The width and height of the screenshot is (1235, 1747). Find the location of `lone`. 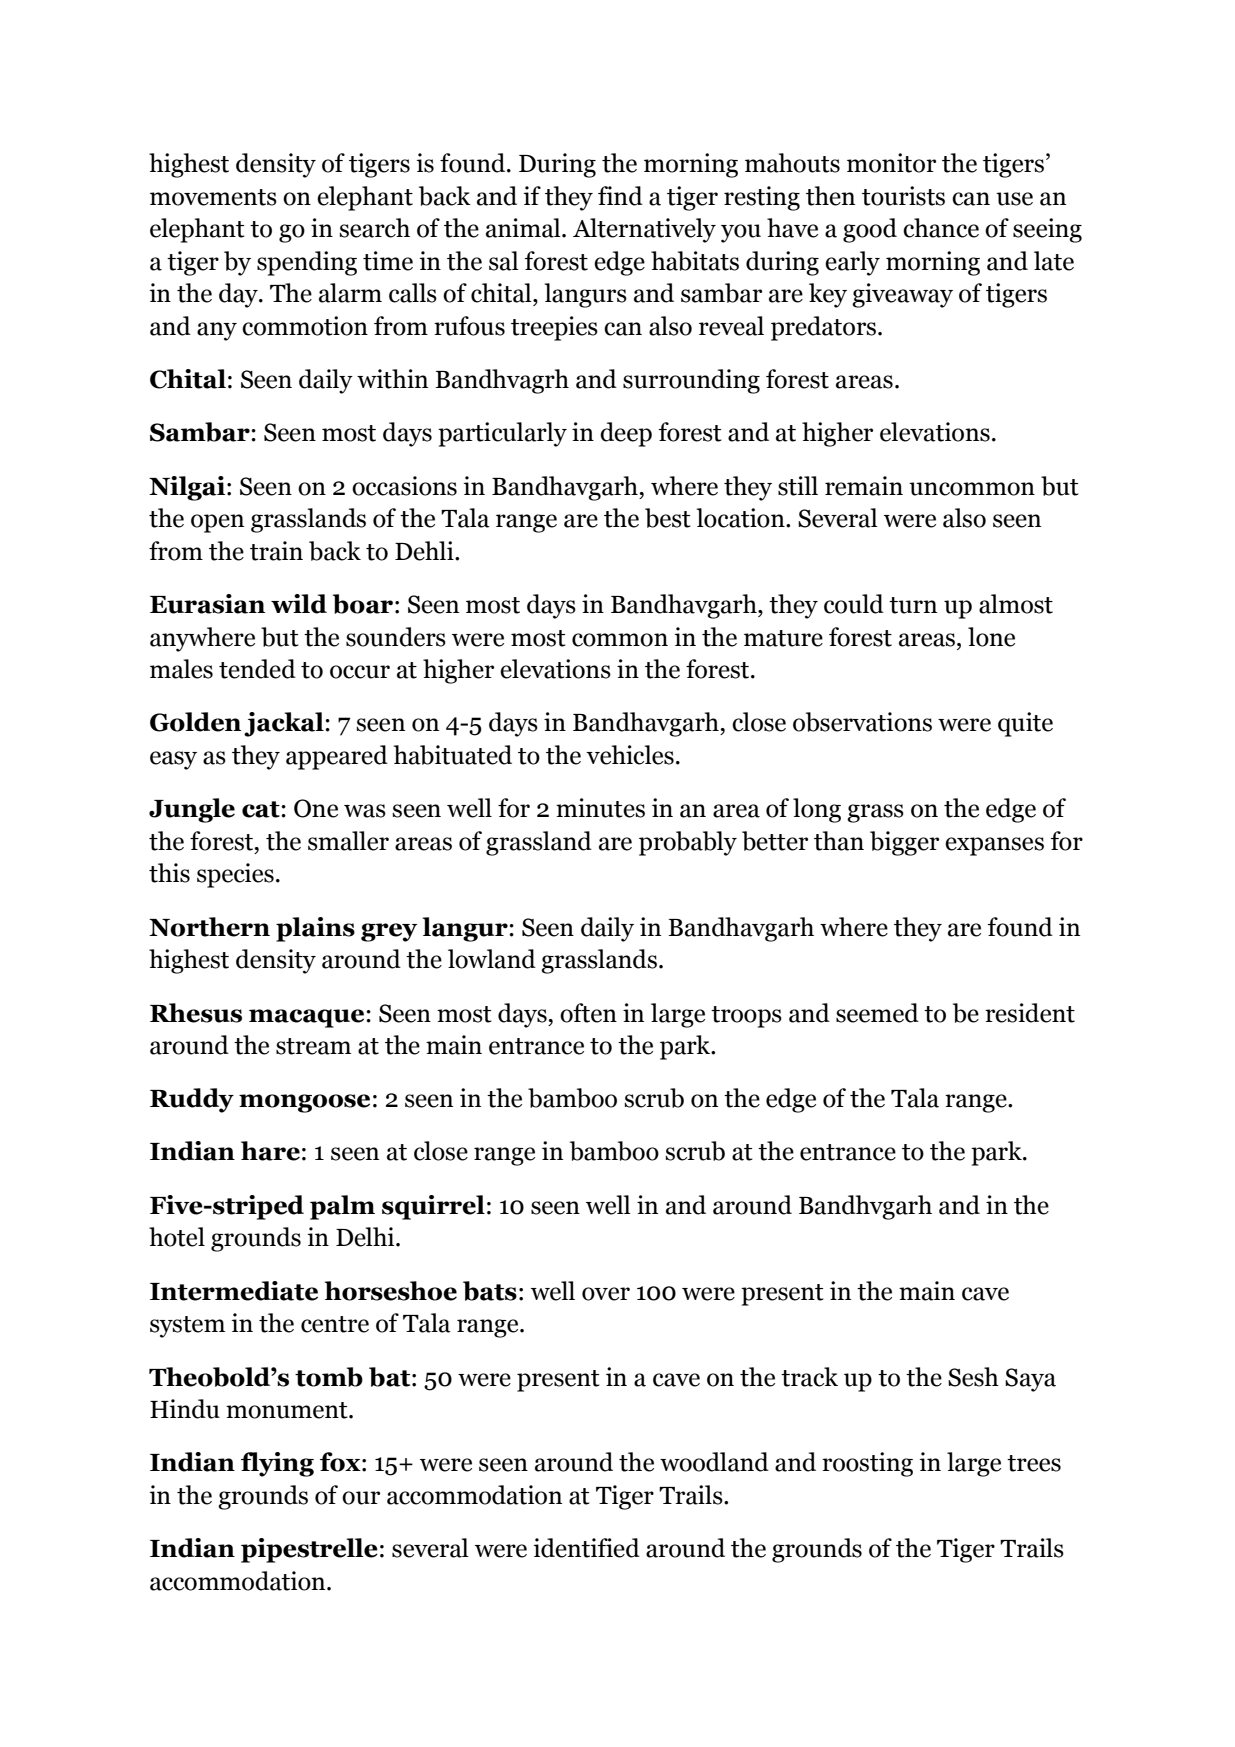

lone is located at coordinates (991, 637).
